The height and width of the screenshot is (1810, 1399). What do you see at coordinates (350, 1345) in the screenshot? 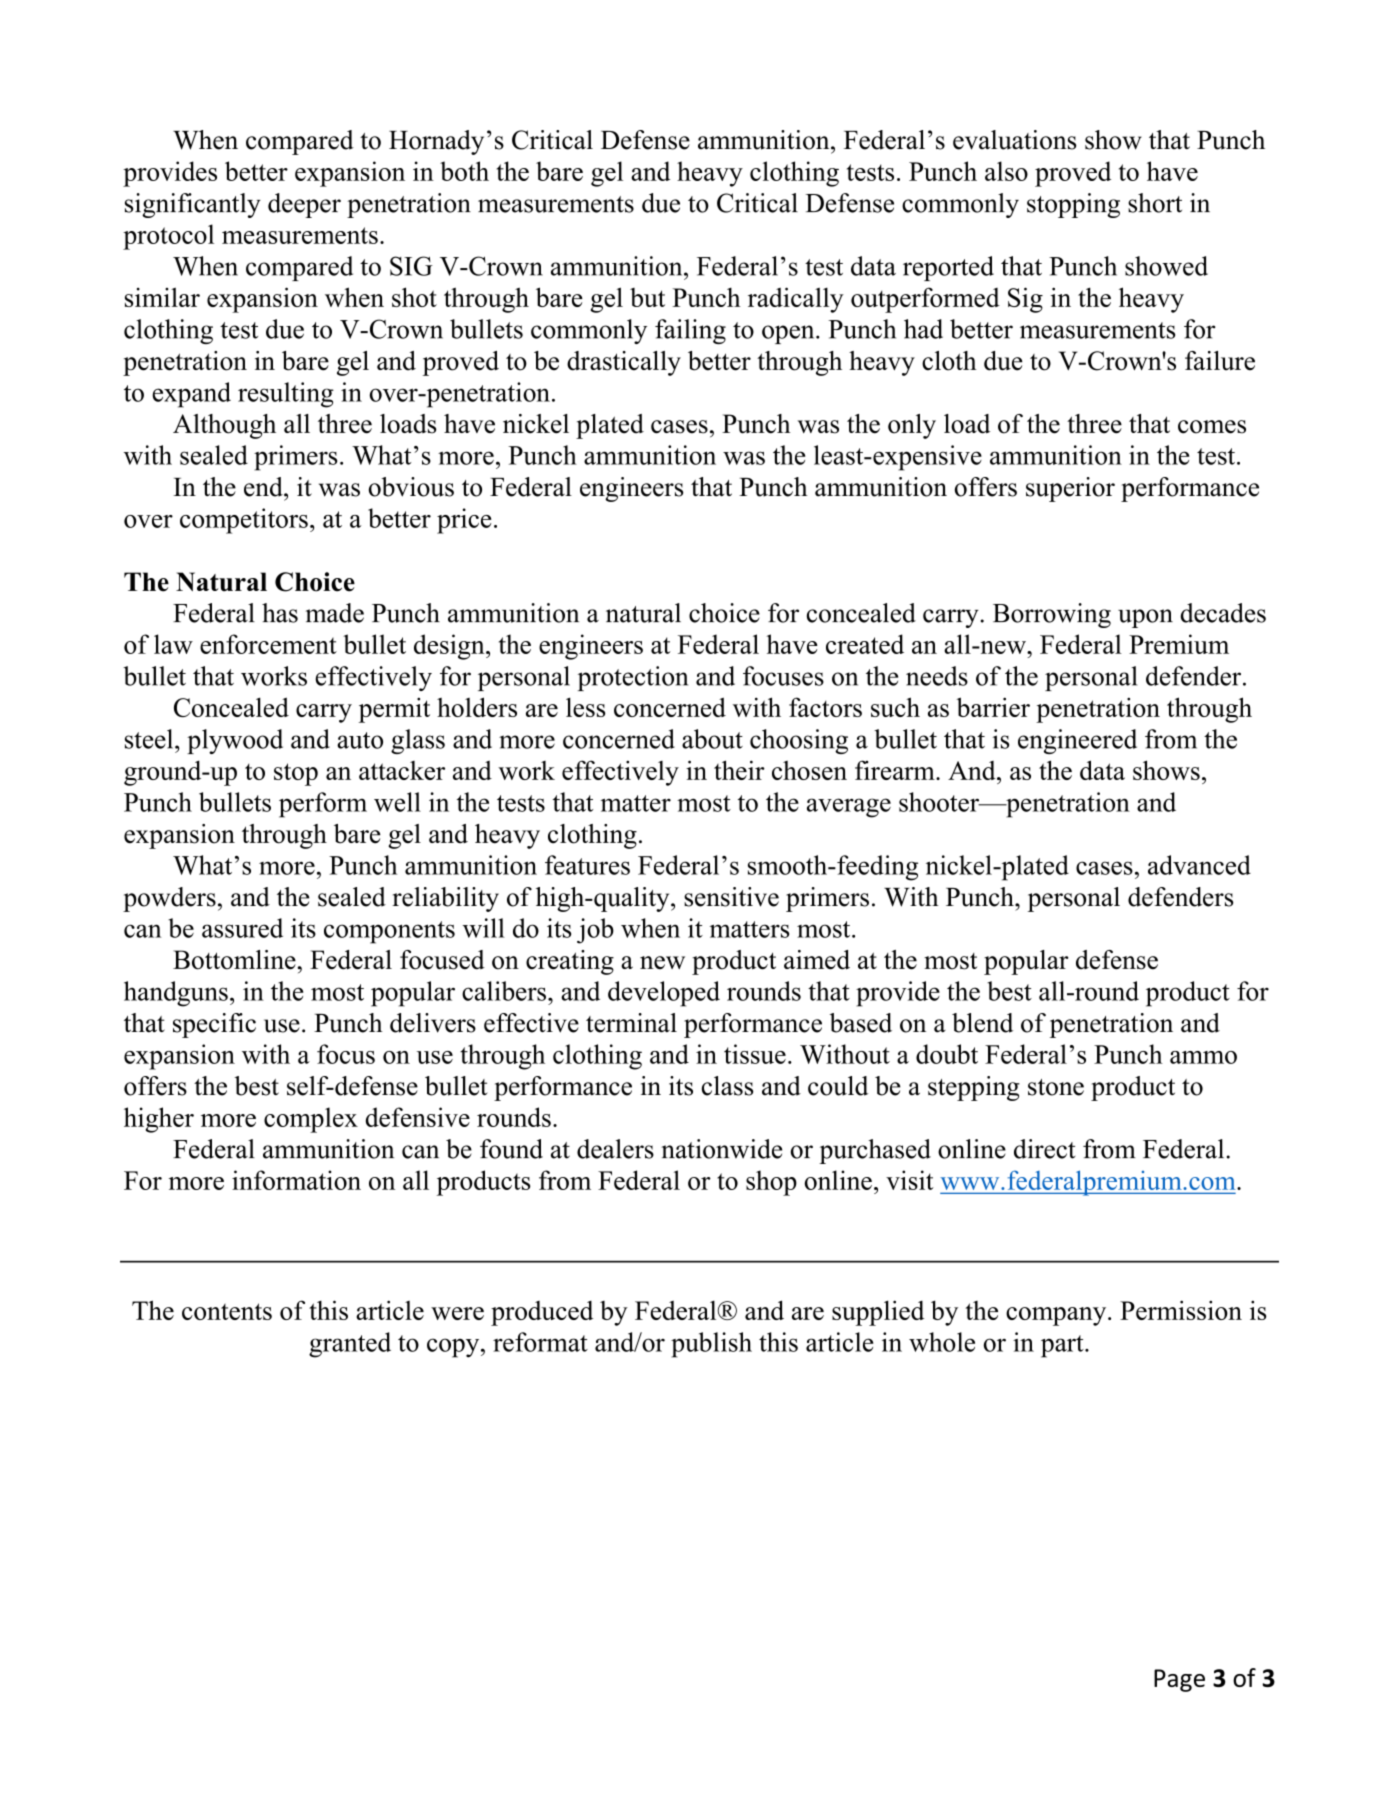
I see `granted` at bounding box center [350, 1345].
